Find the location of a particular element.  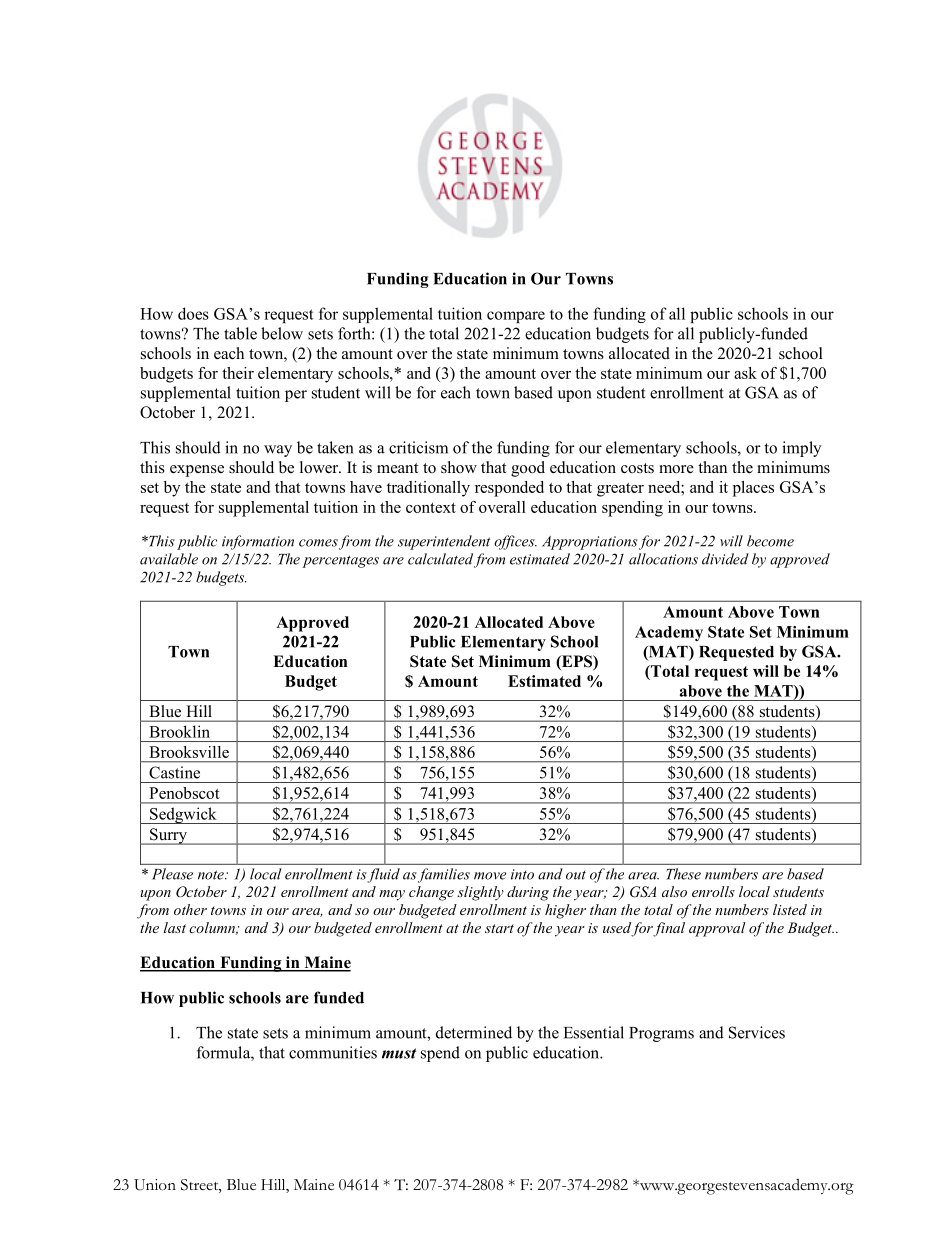

compare is located at coordinates (516, 317).
